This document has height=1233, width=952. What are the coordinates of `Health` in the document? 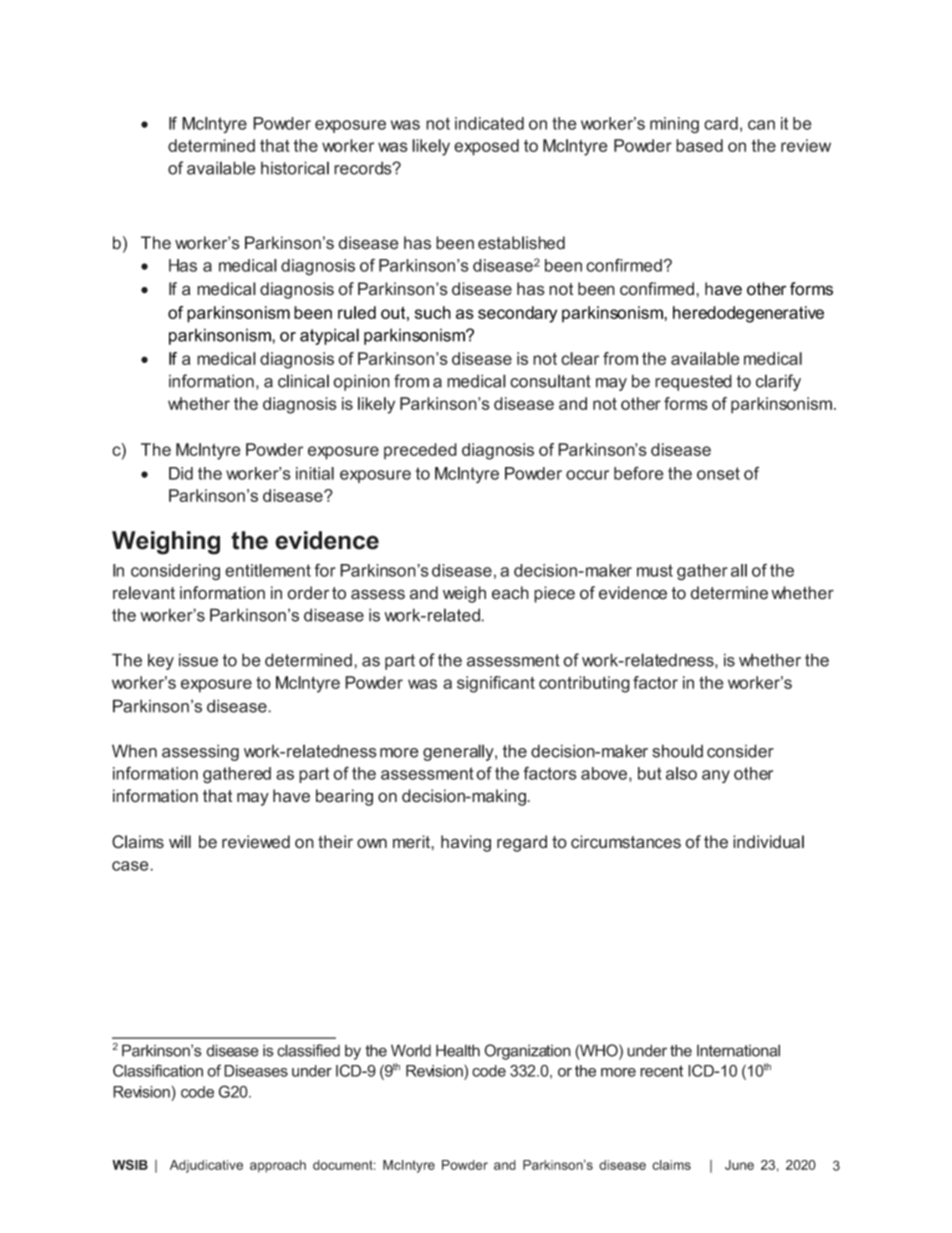 It's located at (458, 1050).
